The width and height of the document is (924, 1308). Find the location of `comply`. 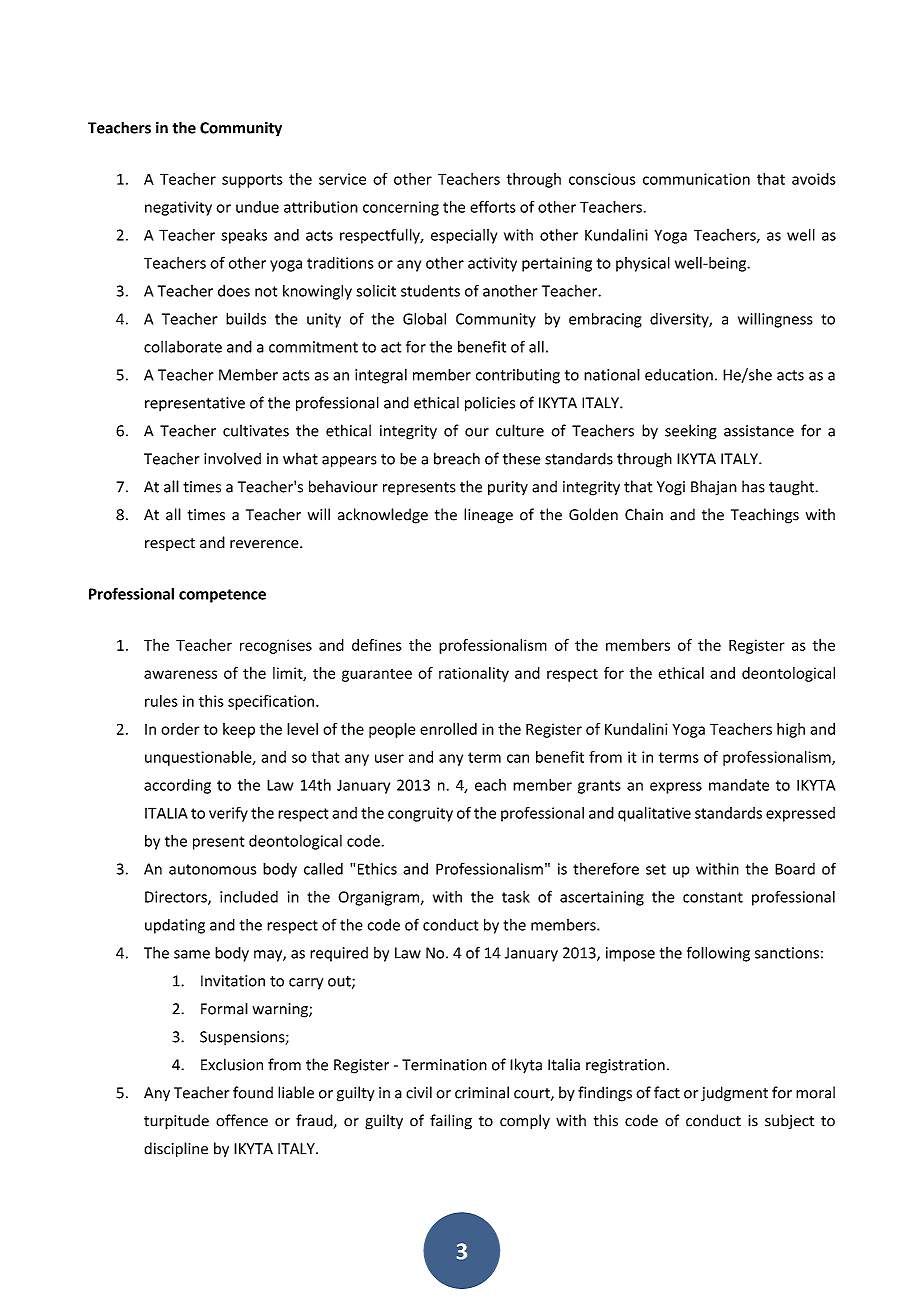

comply is located at coordinates (525, 1122).
